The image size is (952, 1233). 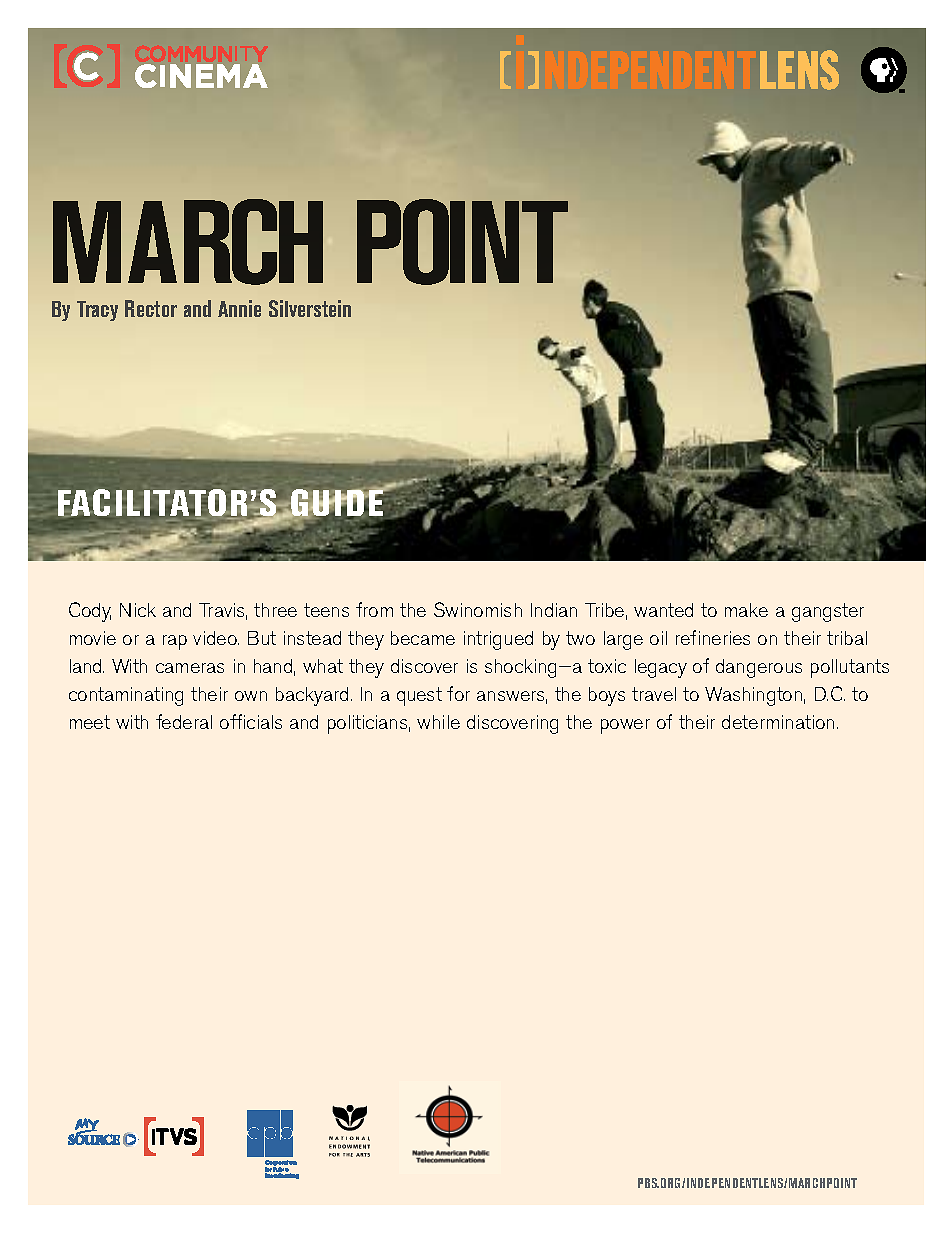 I want to click on gangster, so click(x=828, y=612).
